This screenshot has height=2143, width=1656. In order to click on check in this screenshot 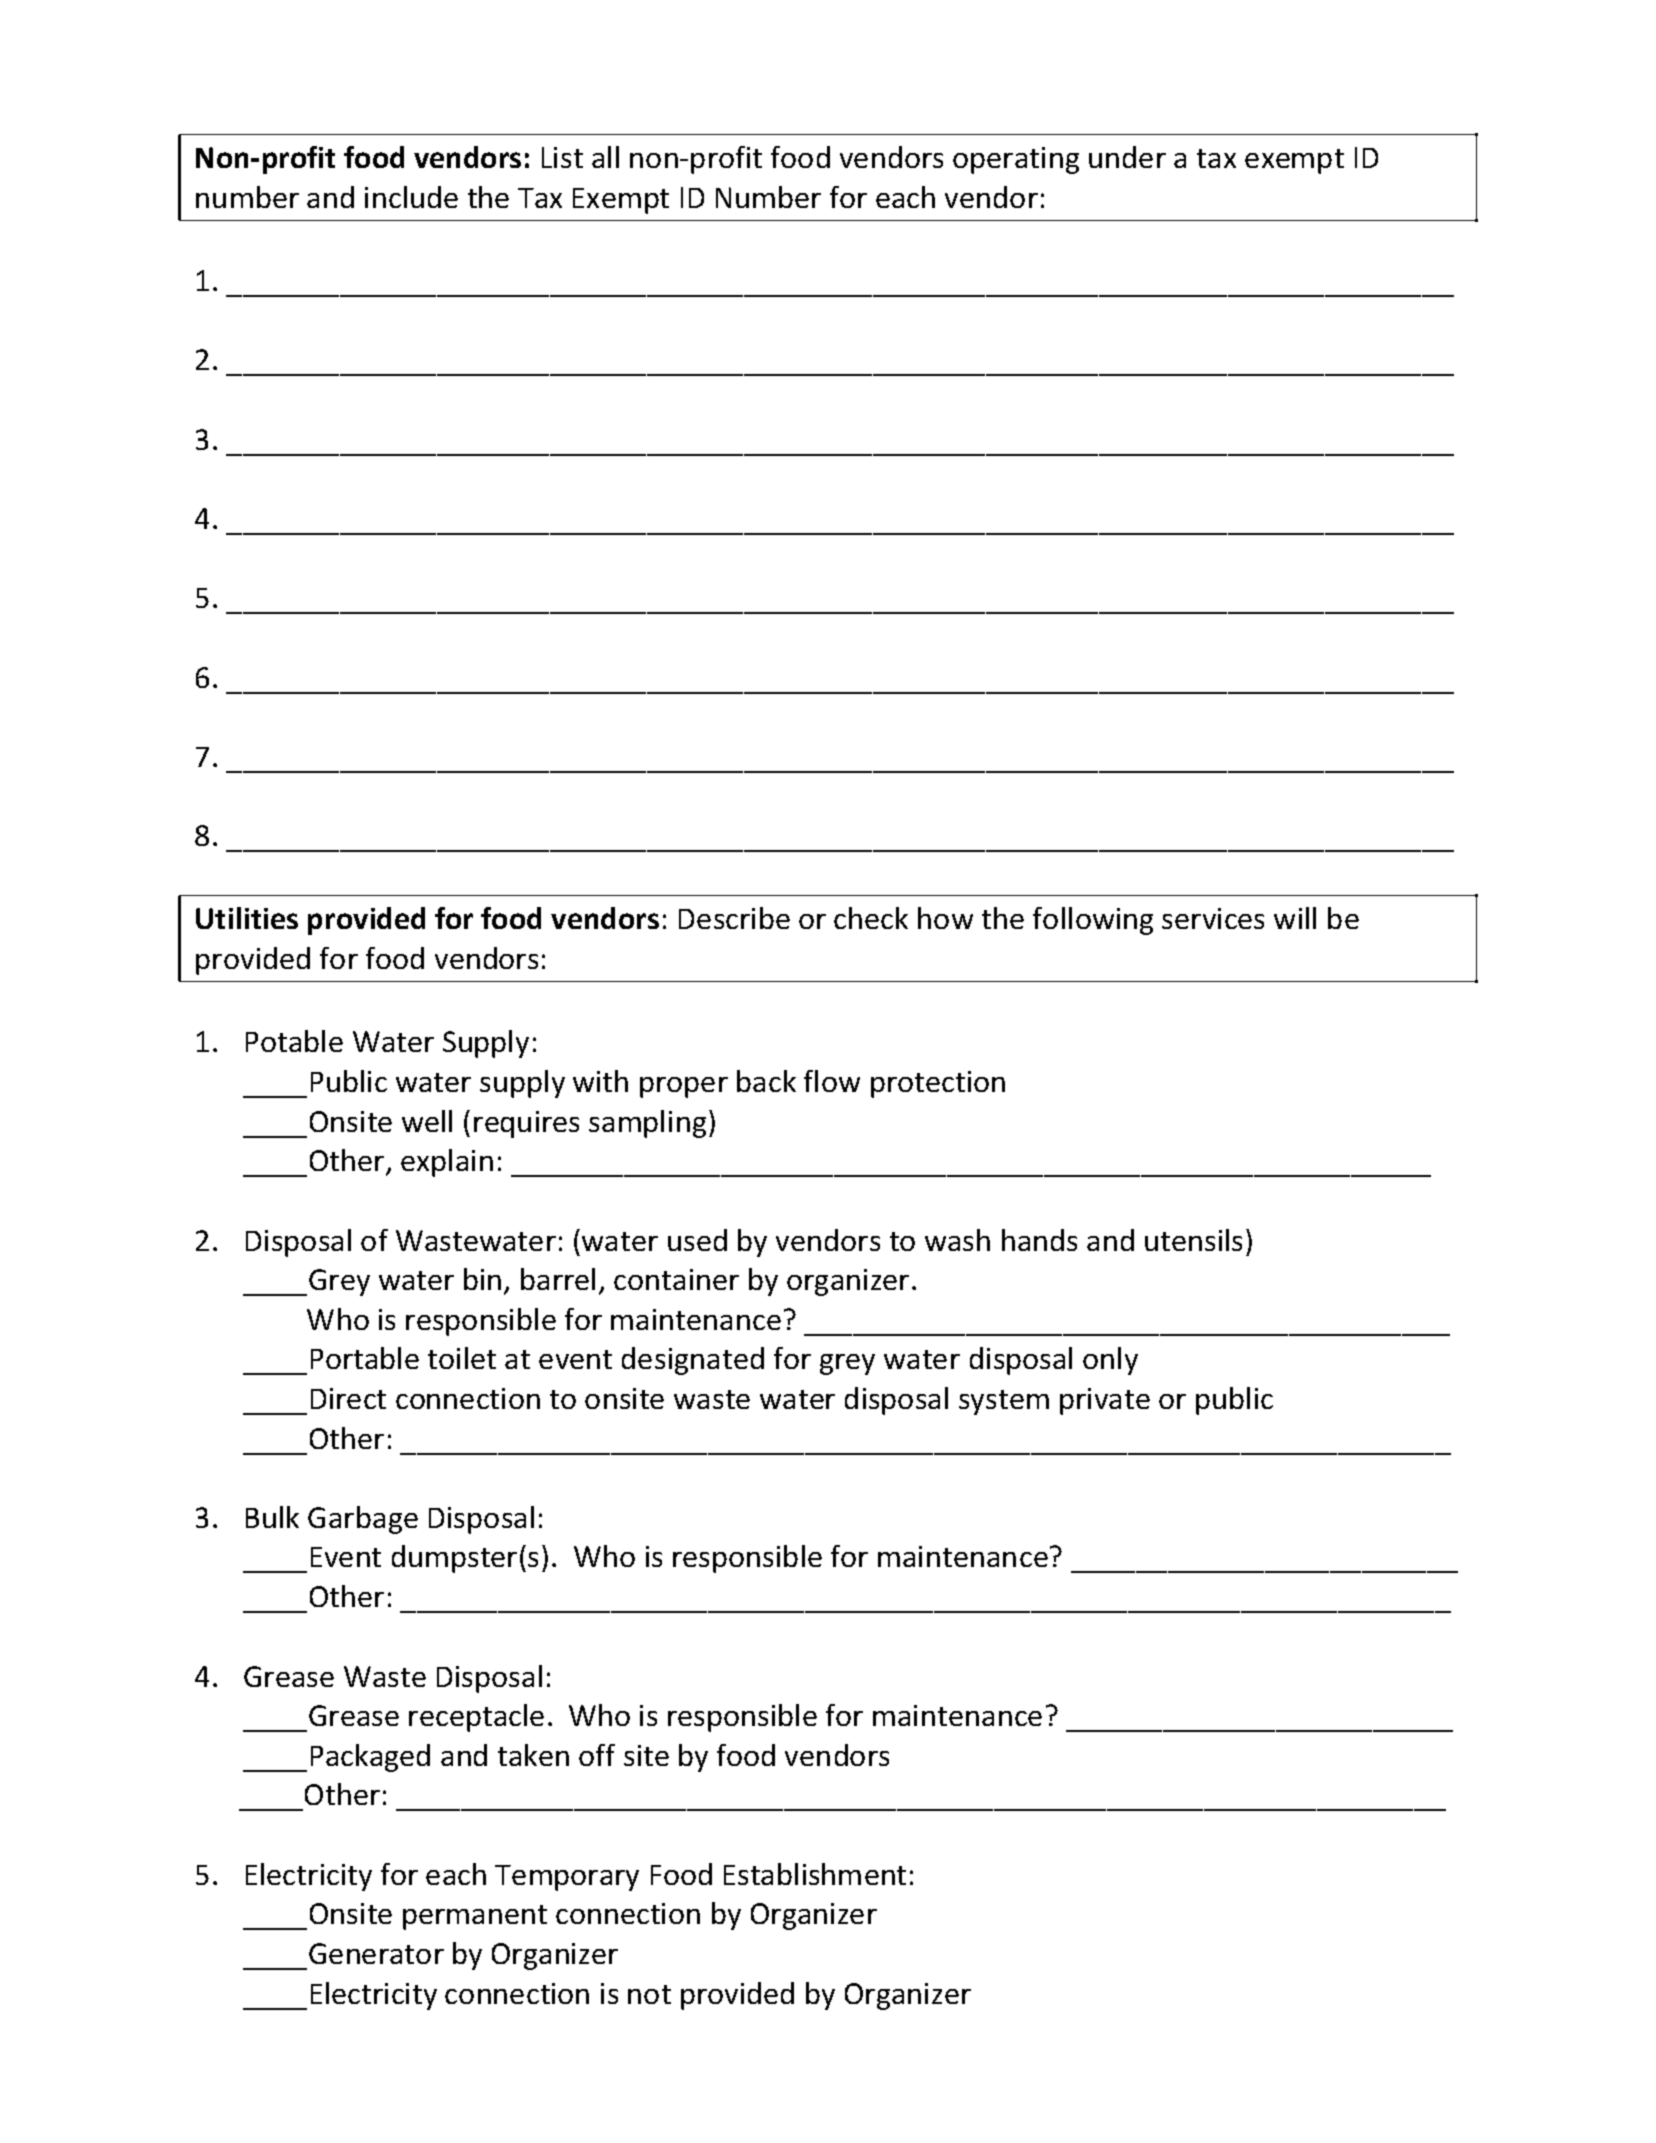, I will do `click(871, 918)`.
